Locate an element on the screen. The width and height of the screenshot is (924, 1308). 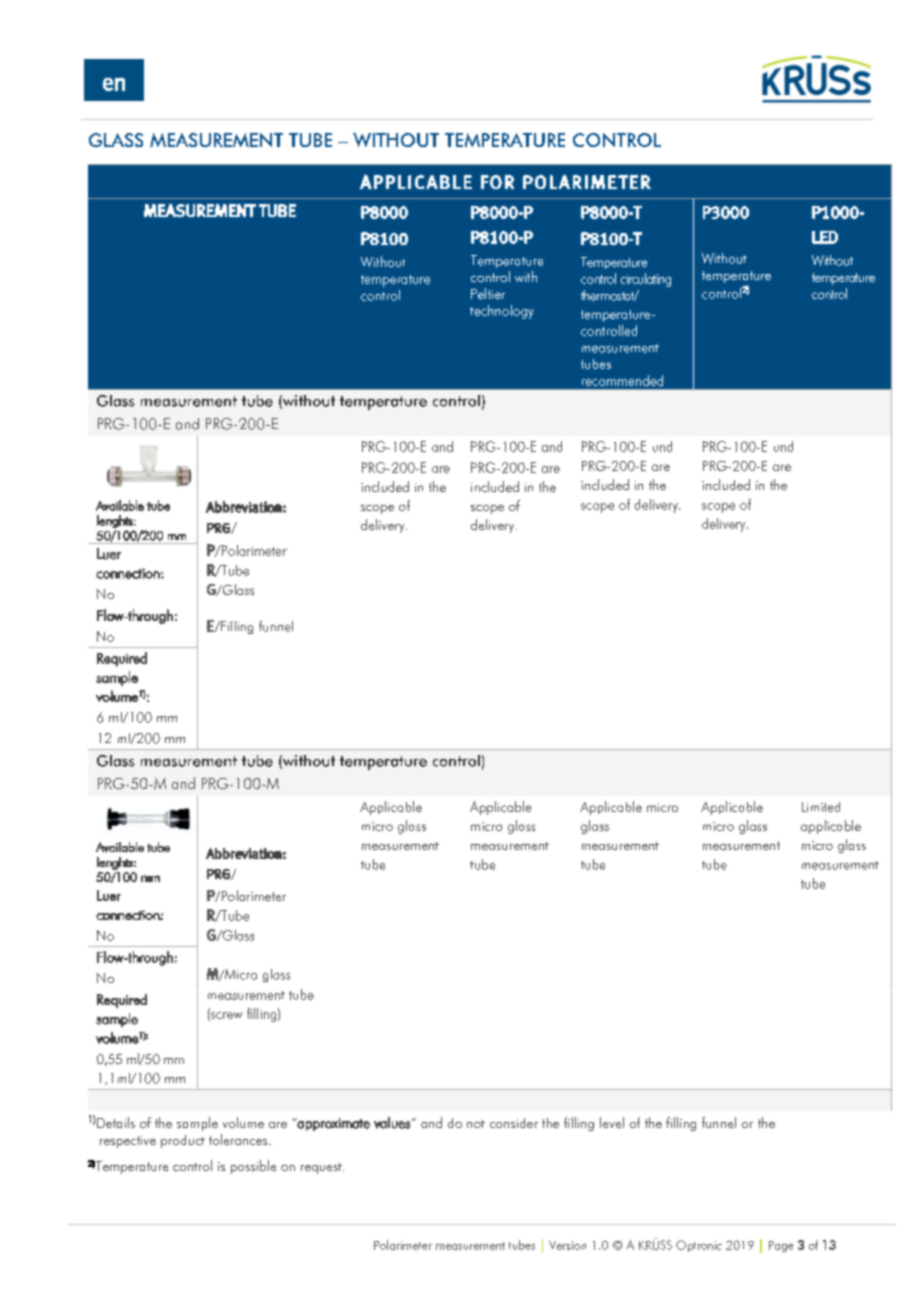
Page is located at coordinates (781, 1246).
